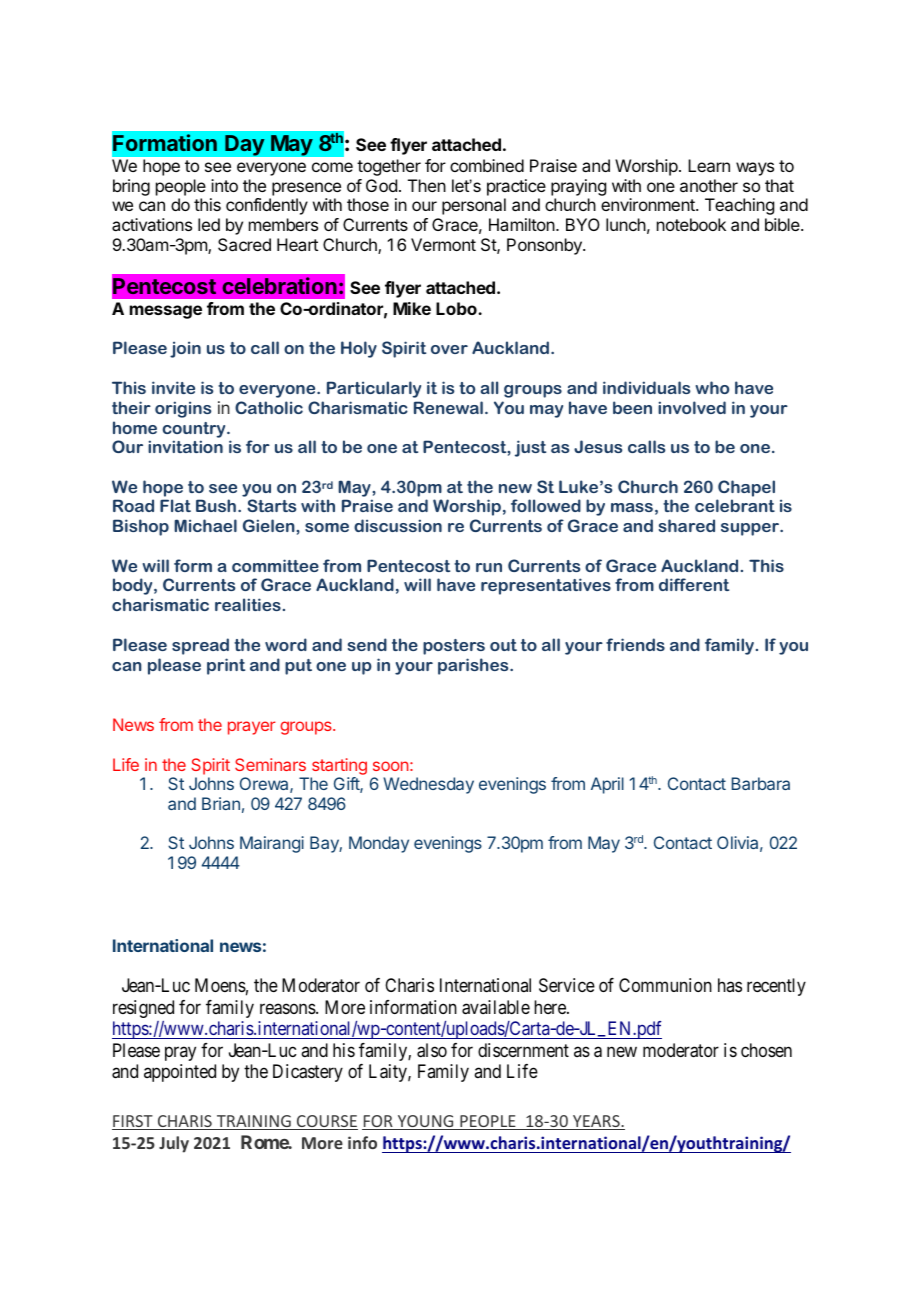  I want to click on personal, so click(474, 206).
